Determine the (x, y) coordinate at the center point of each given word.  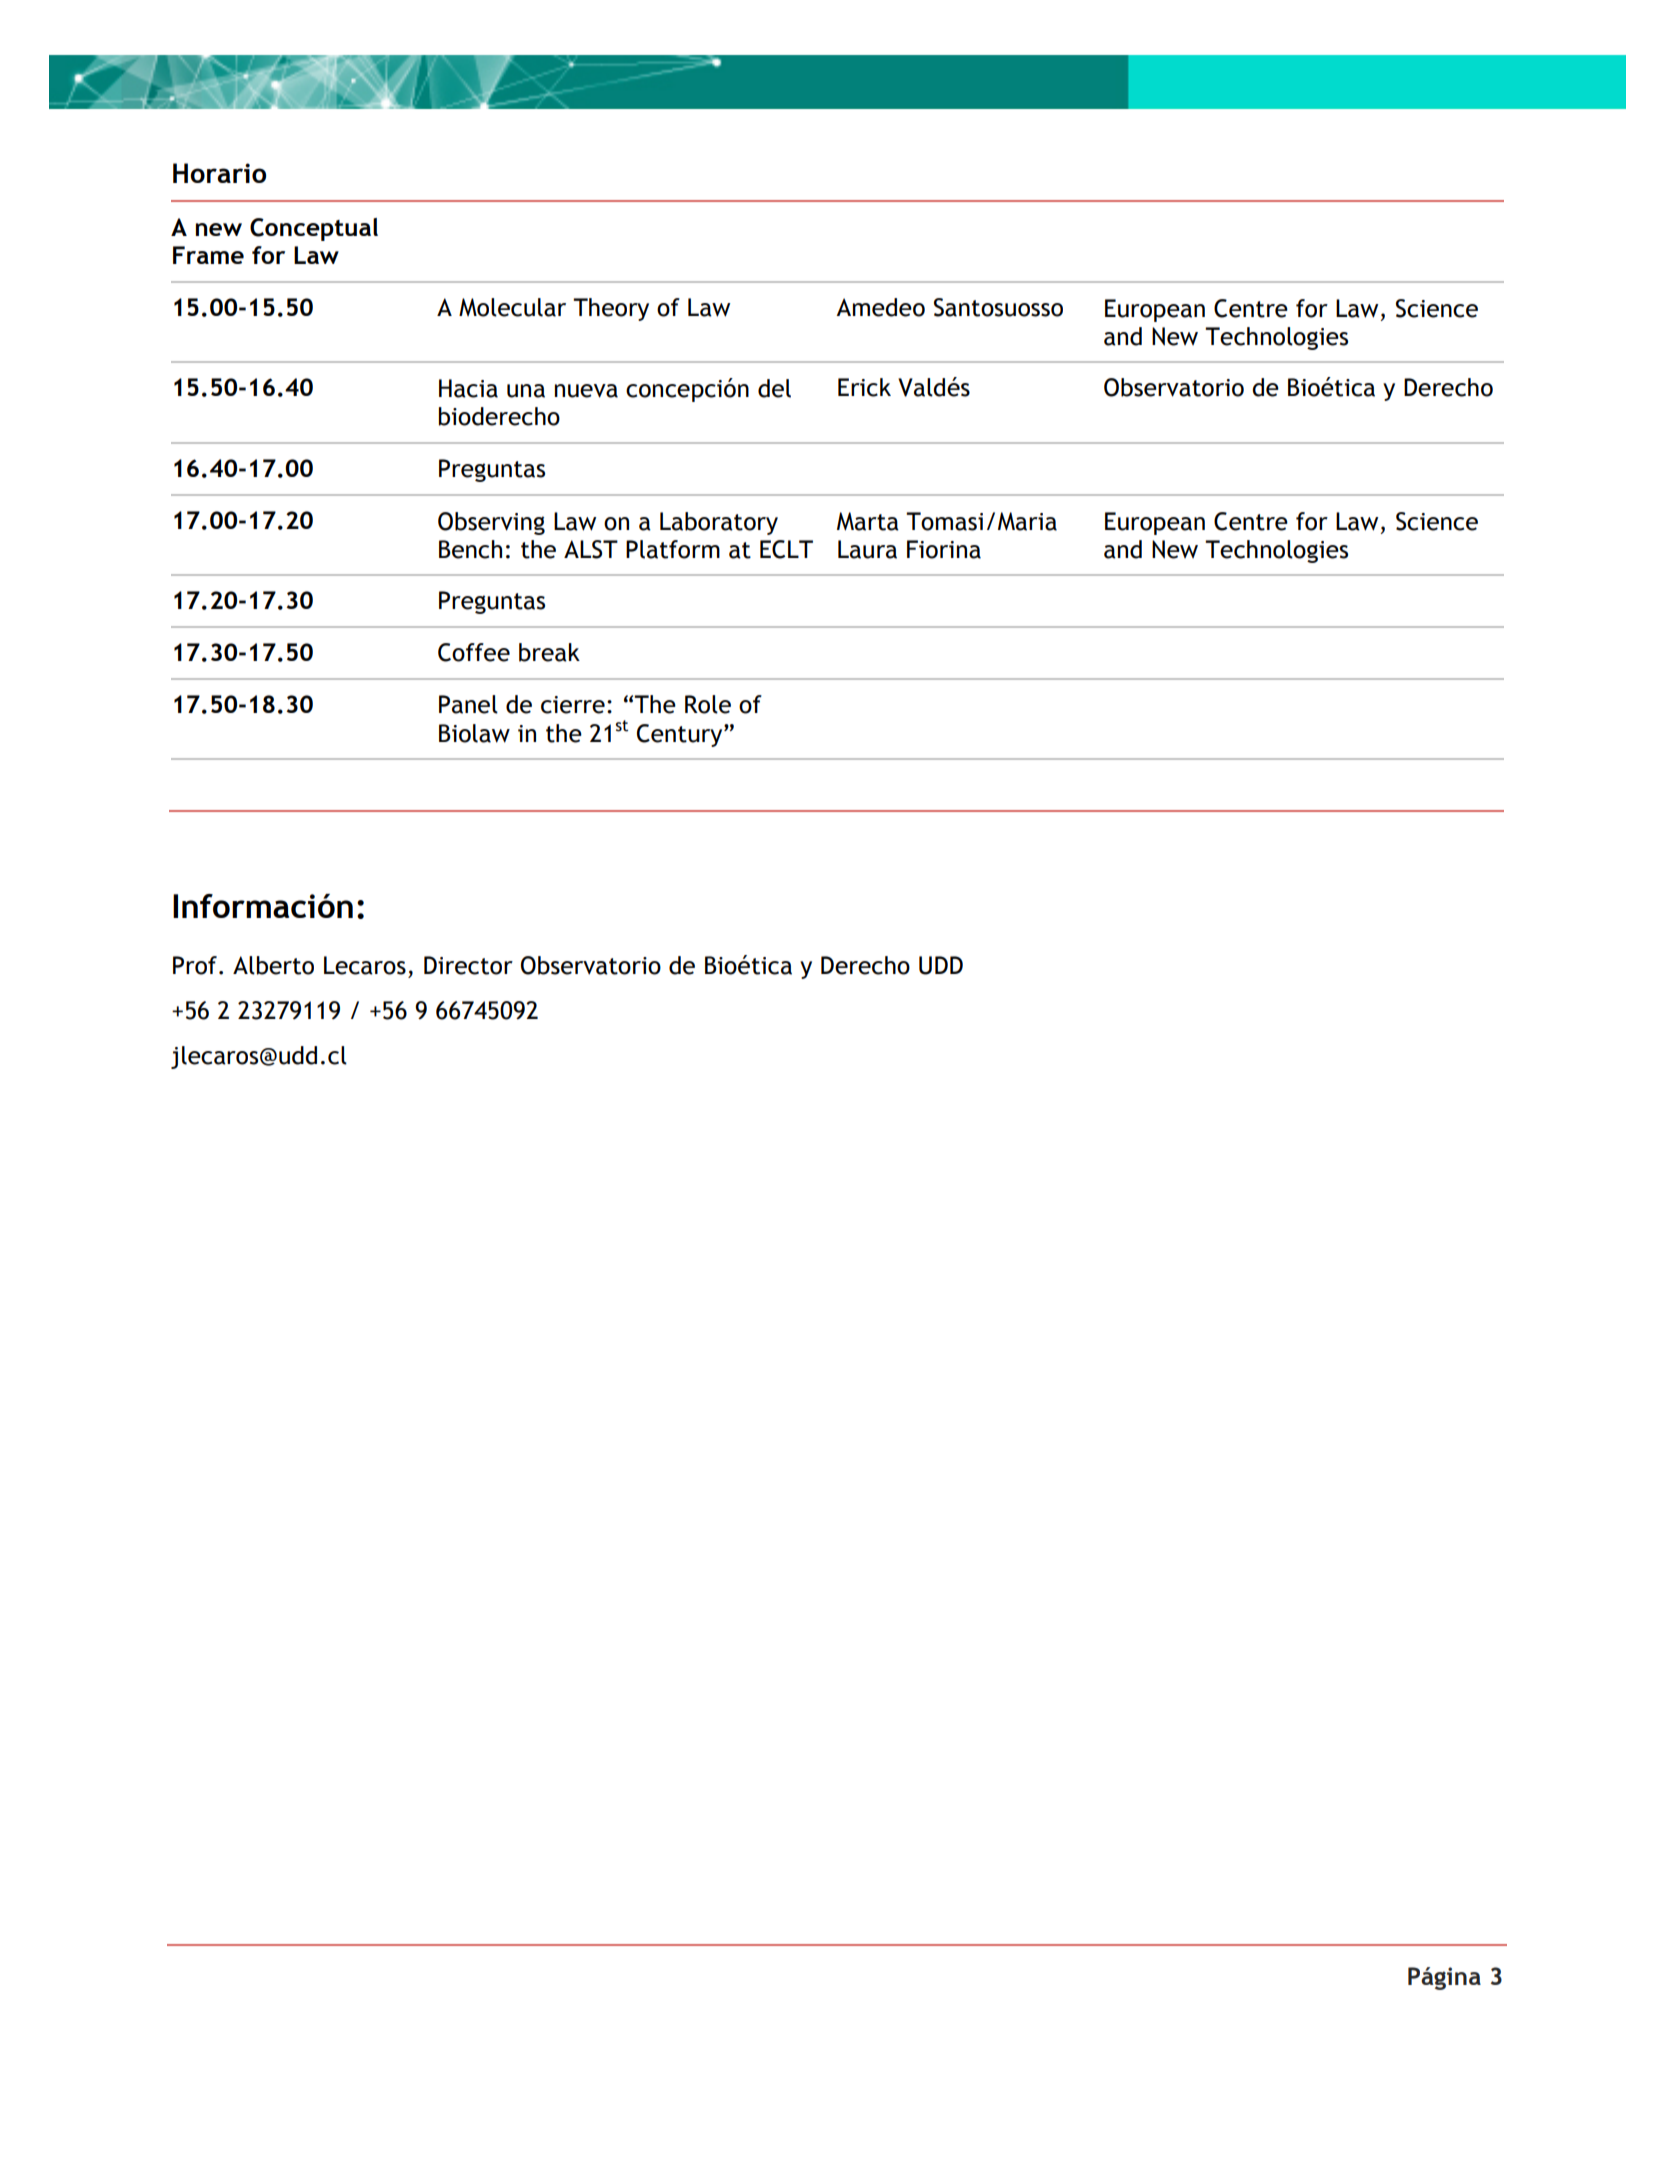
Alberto (273, 965)
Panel (468, 704)
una (526, 391)
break (549, 652)
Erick (864, 387)
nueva (586, 391)
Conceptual (314, 229)
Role (708, 704)
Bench (470, 549)
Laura (867, 549)
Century (681, 735)
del (774, 388)
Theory (611, 309)
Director (468, 965)
